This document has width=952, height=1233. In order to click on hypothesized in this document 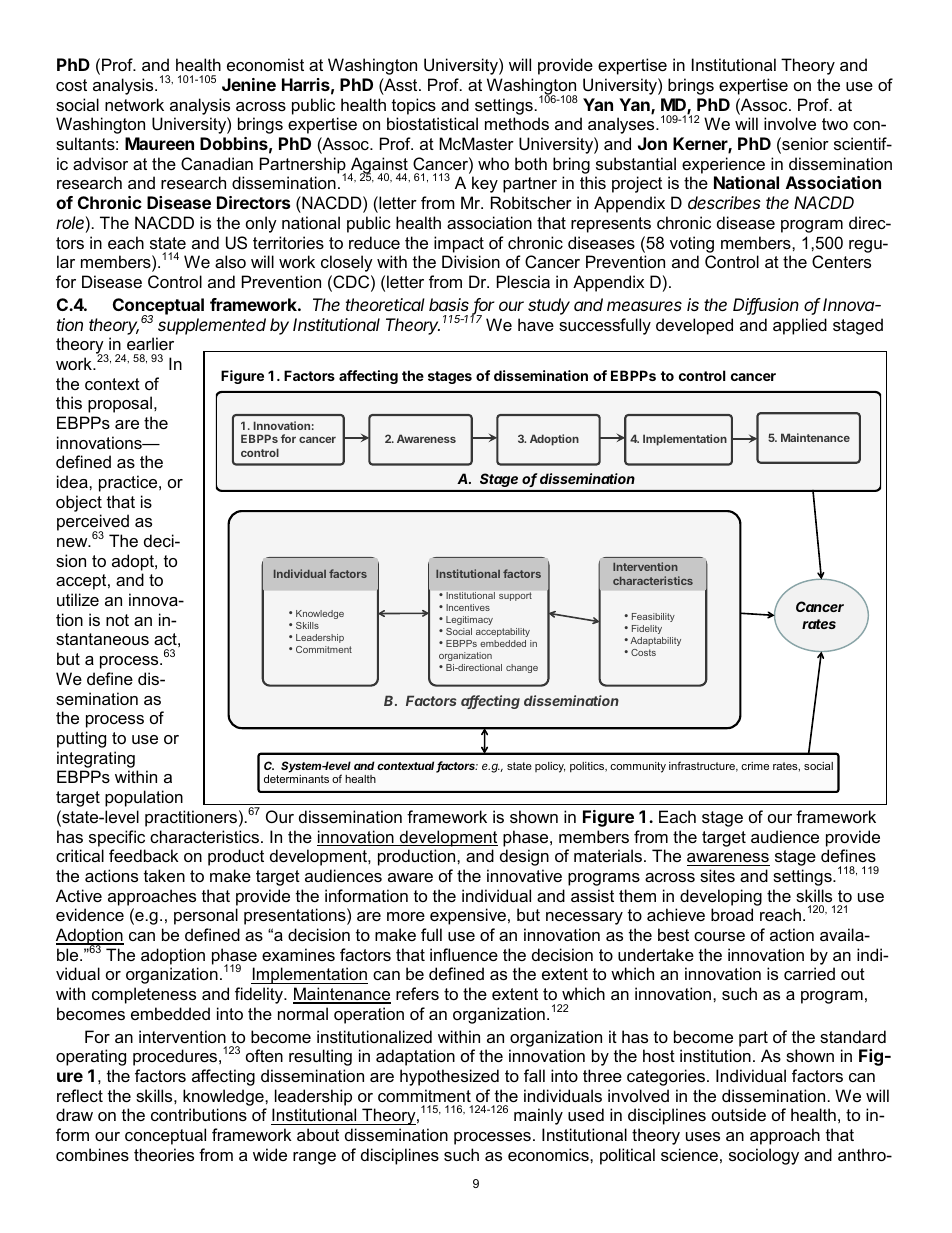, I will do `click(449, 1077)`.
